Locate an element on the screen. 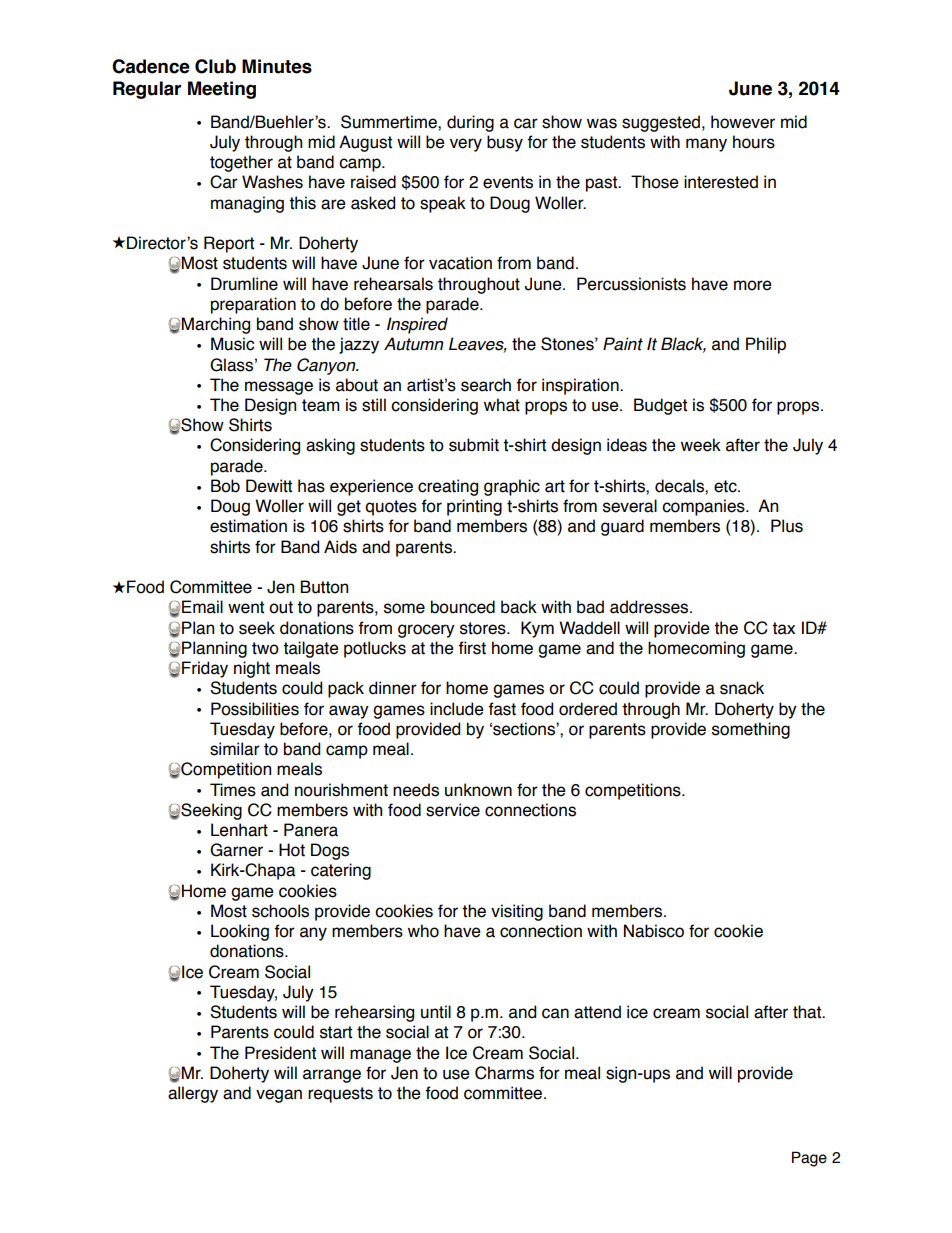 This screenshot has height=1233, width=952. Times is located at coordinates (233, 790).
